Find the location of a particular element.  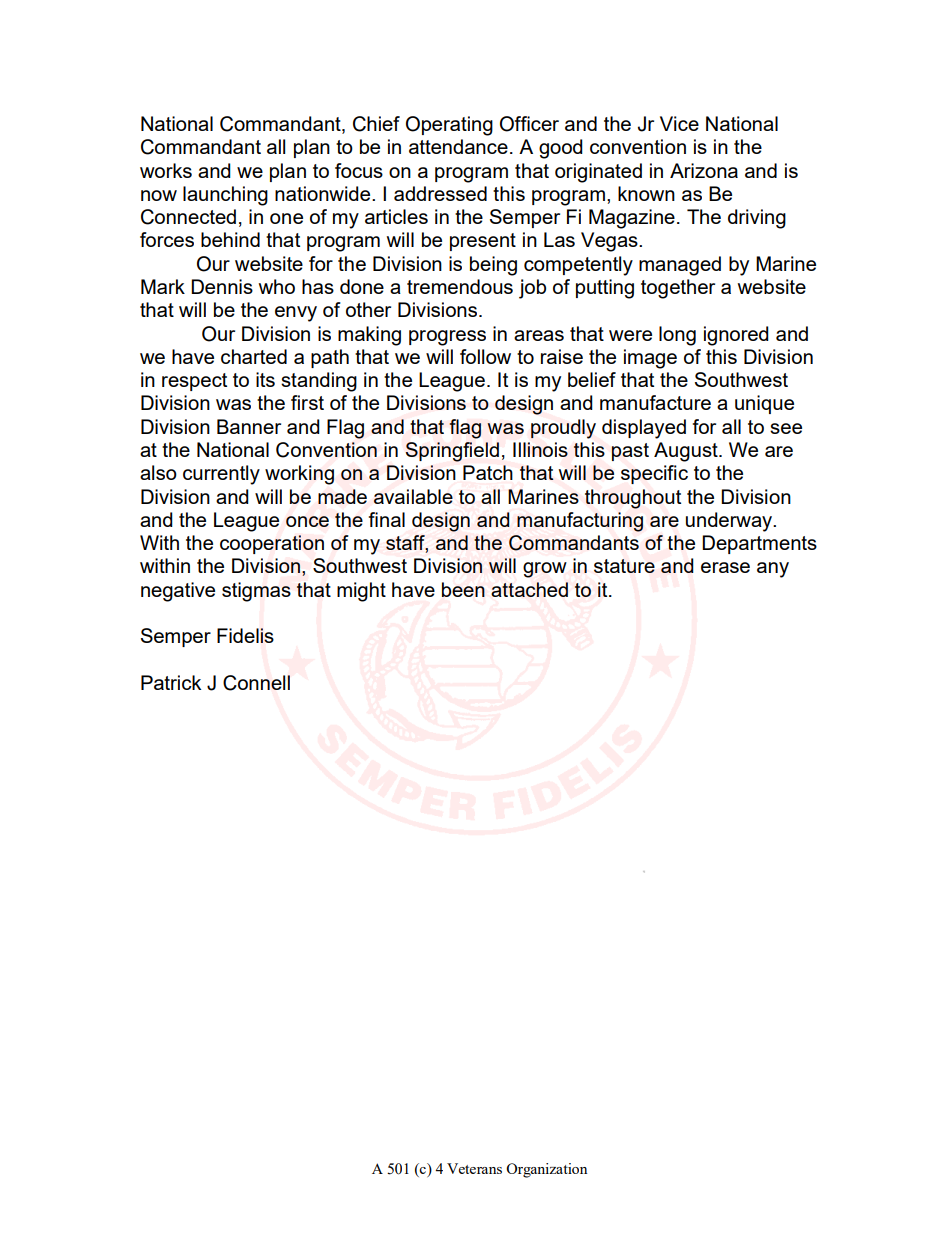

Arizona is located at coordinates (704, 170).
